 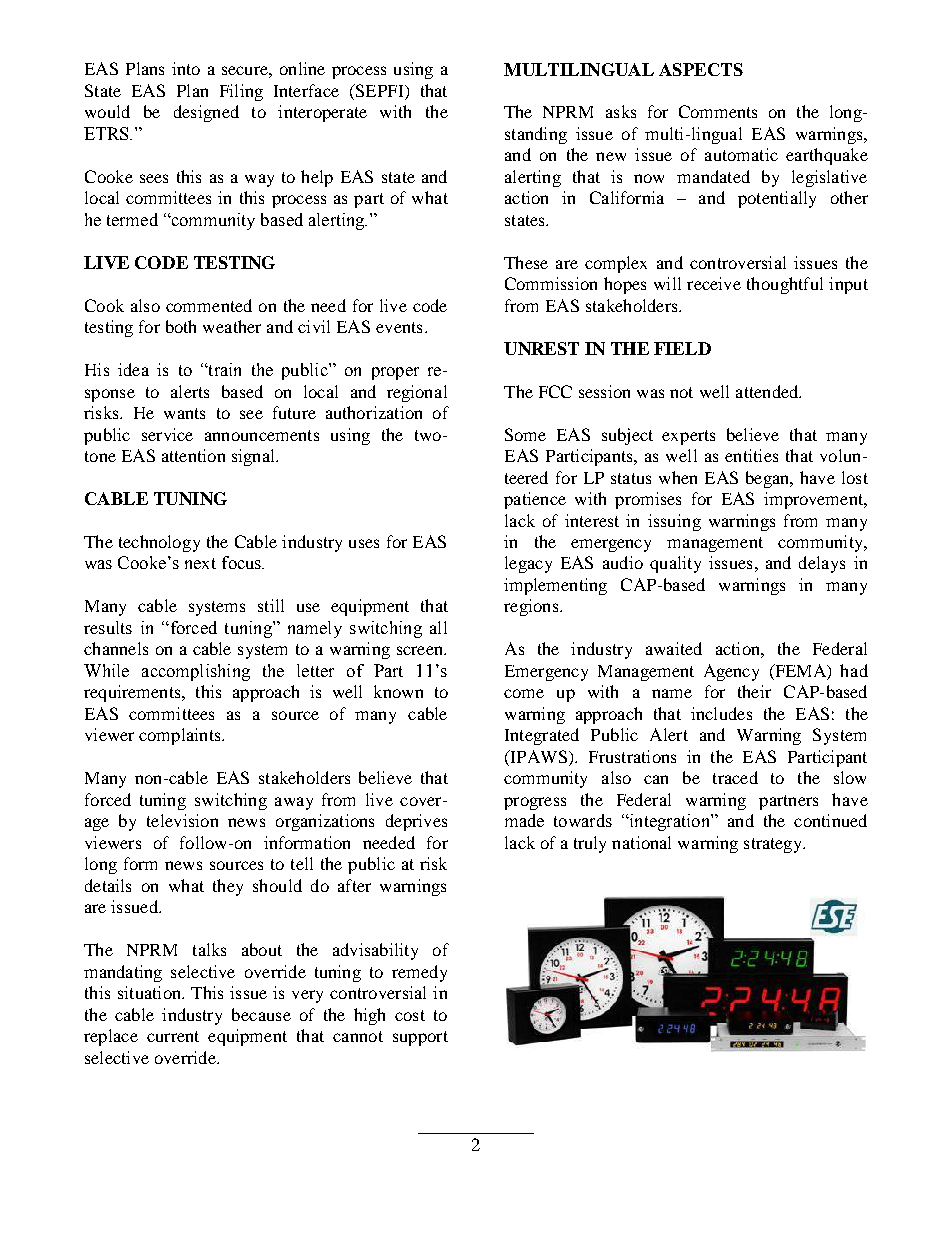 What do you see at coordinates (528, 564) in the document?
I see `legacy` at bounding box center [528, 564].
